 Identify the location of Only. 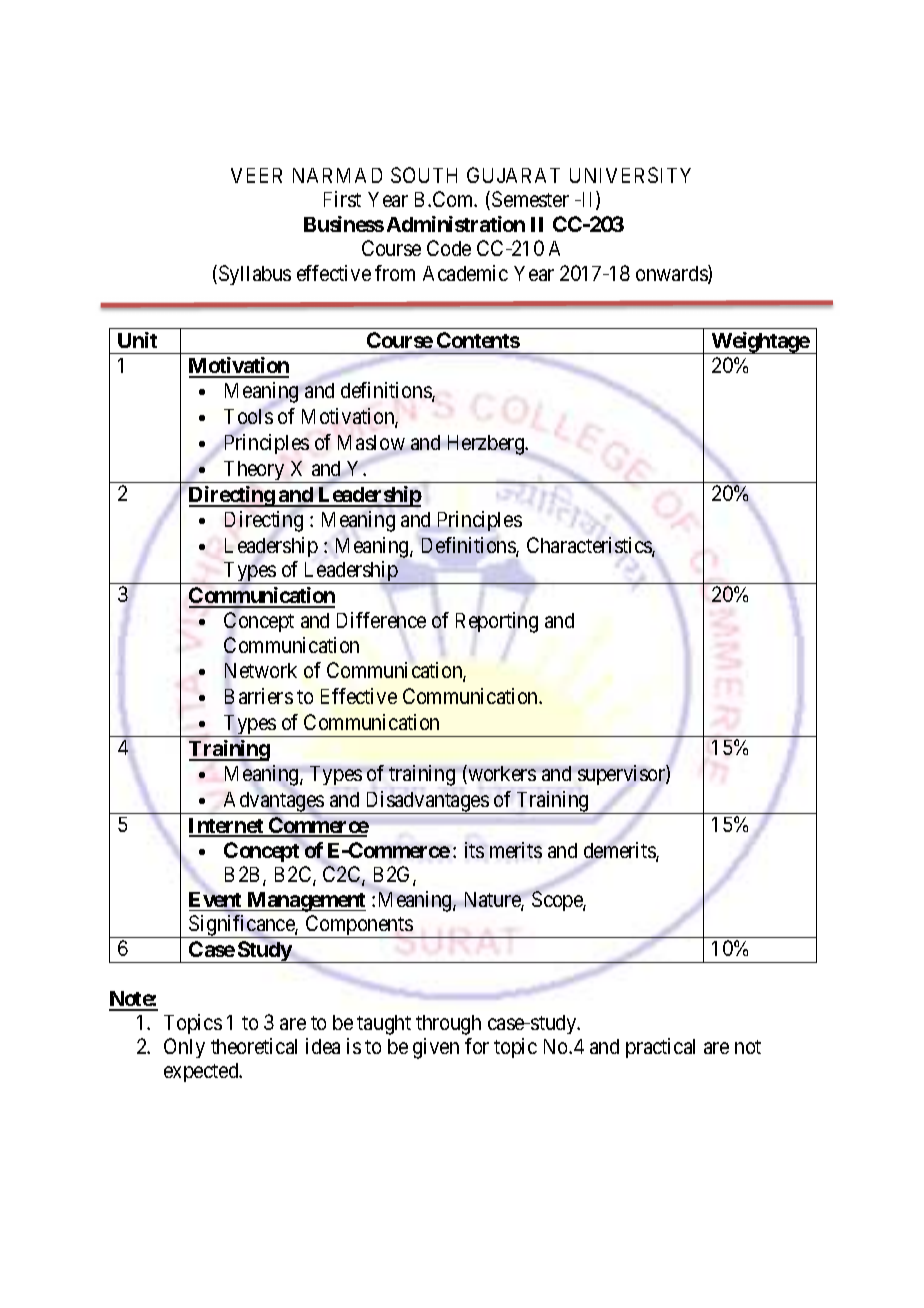
(184, 1048).
